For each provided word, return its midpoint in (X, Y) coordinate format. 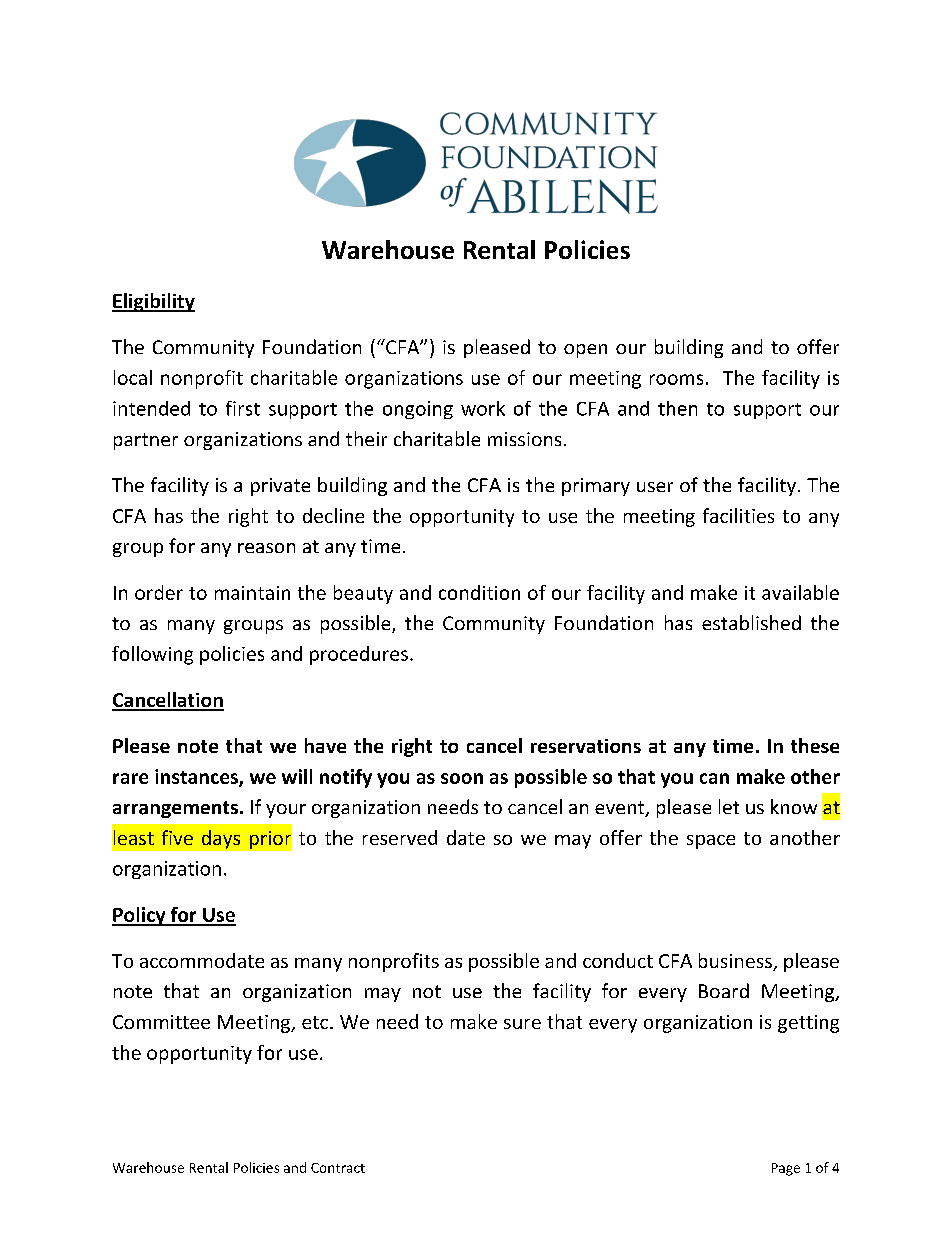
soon (462, 778)
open (585, 351)
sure (522, 1024)
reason (266, 548)
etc (316, 1022)
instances (197, 777)
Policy (140, 916)
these (815, 745)
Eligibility (153, 302)
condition (479, 592)
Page (786, 1169)
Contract (338, 1168)
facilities (738, 515)
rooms (676, 379)
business (736, 962)
